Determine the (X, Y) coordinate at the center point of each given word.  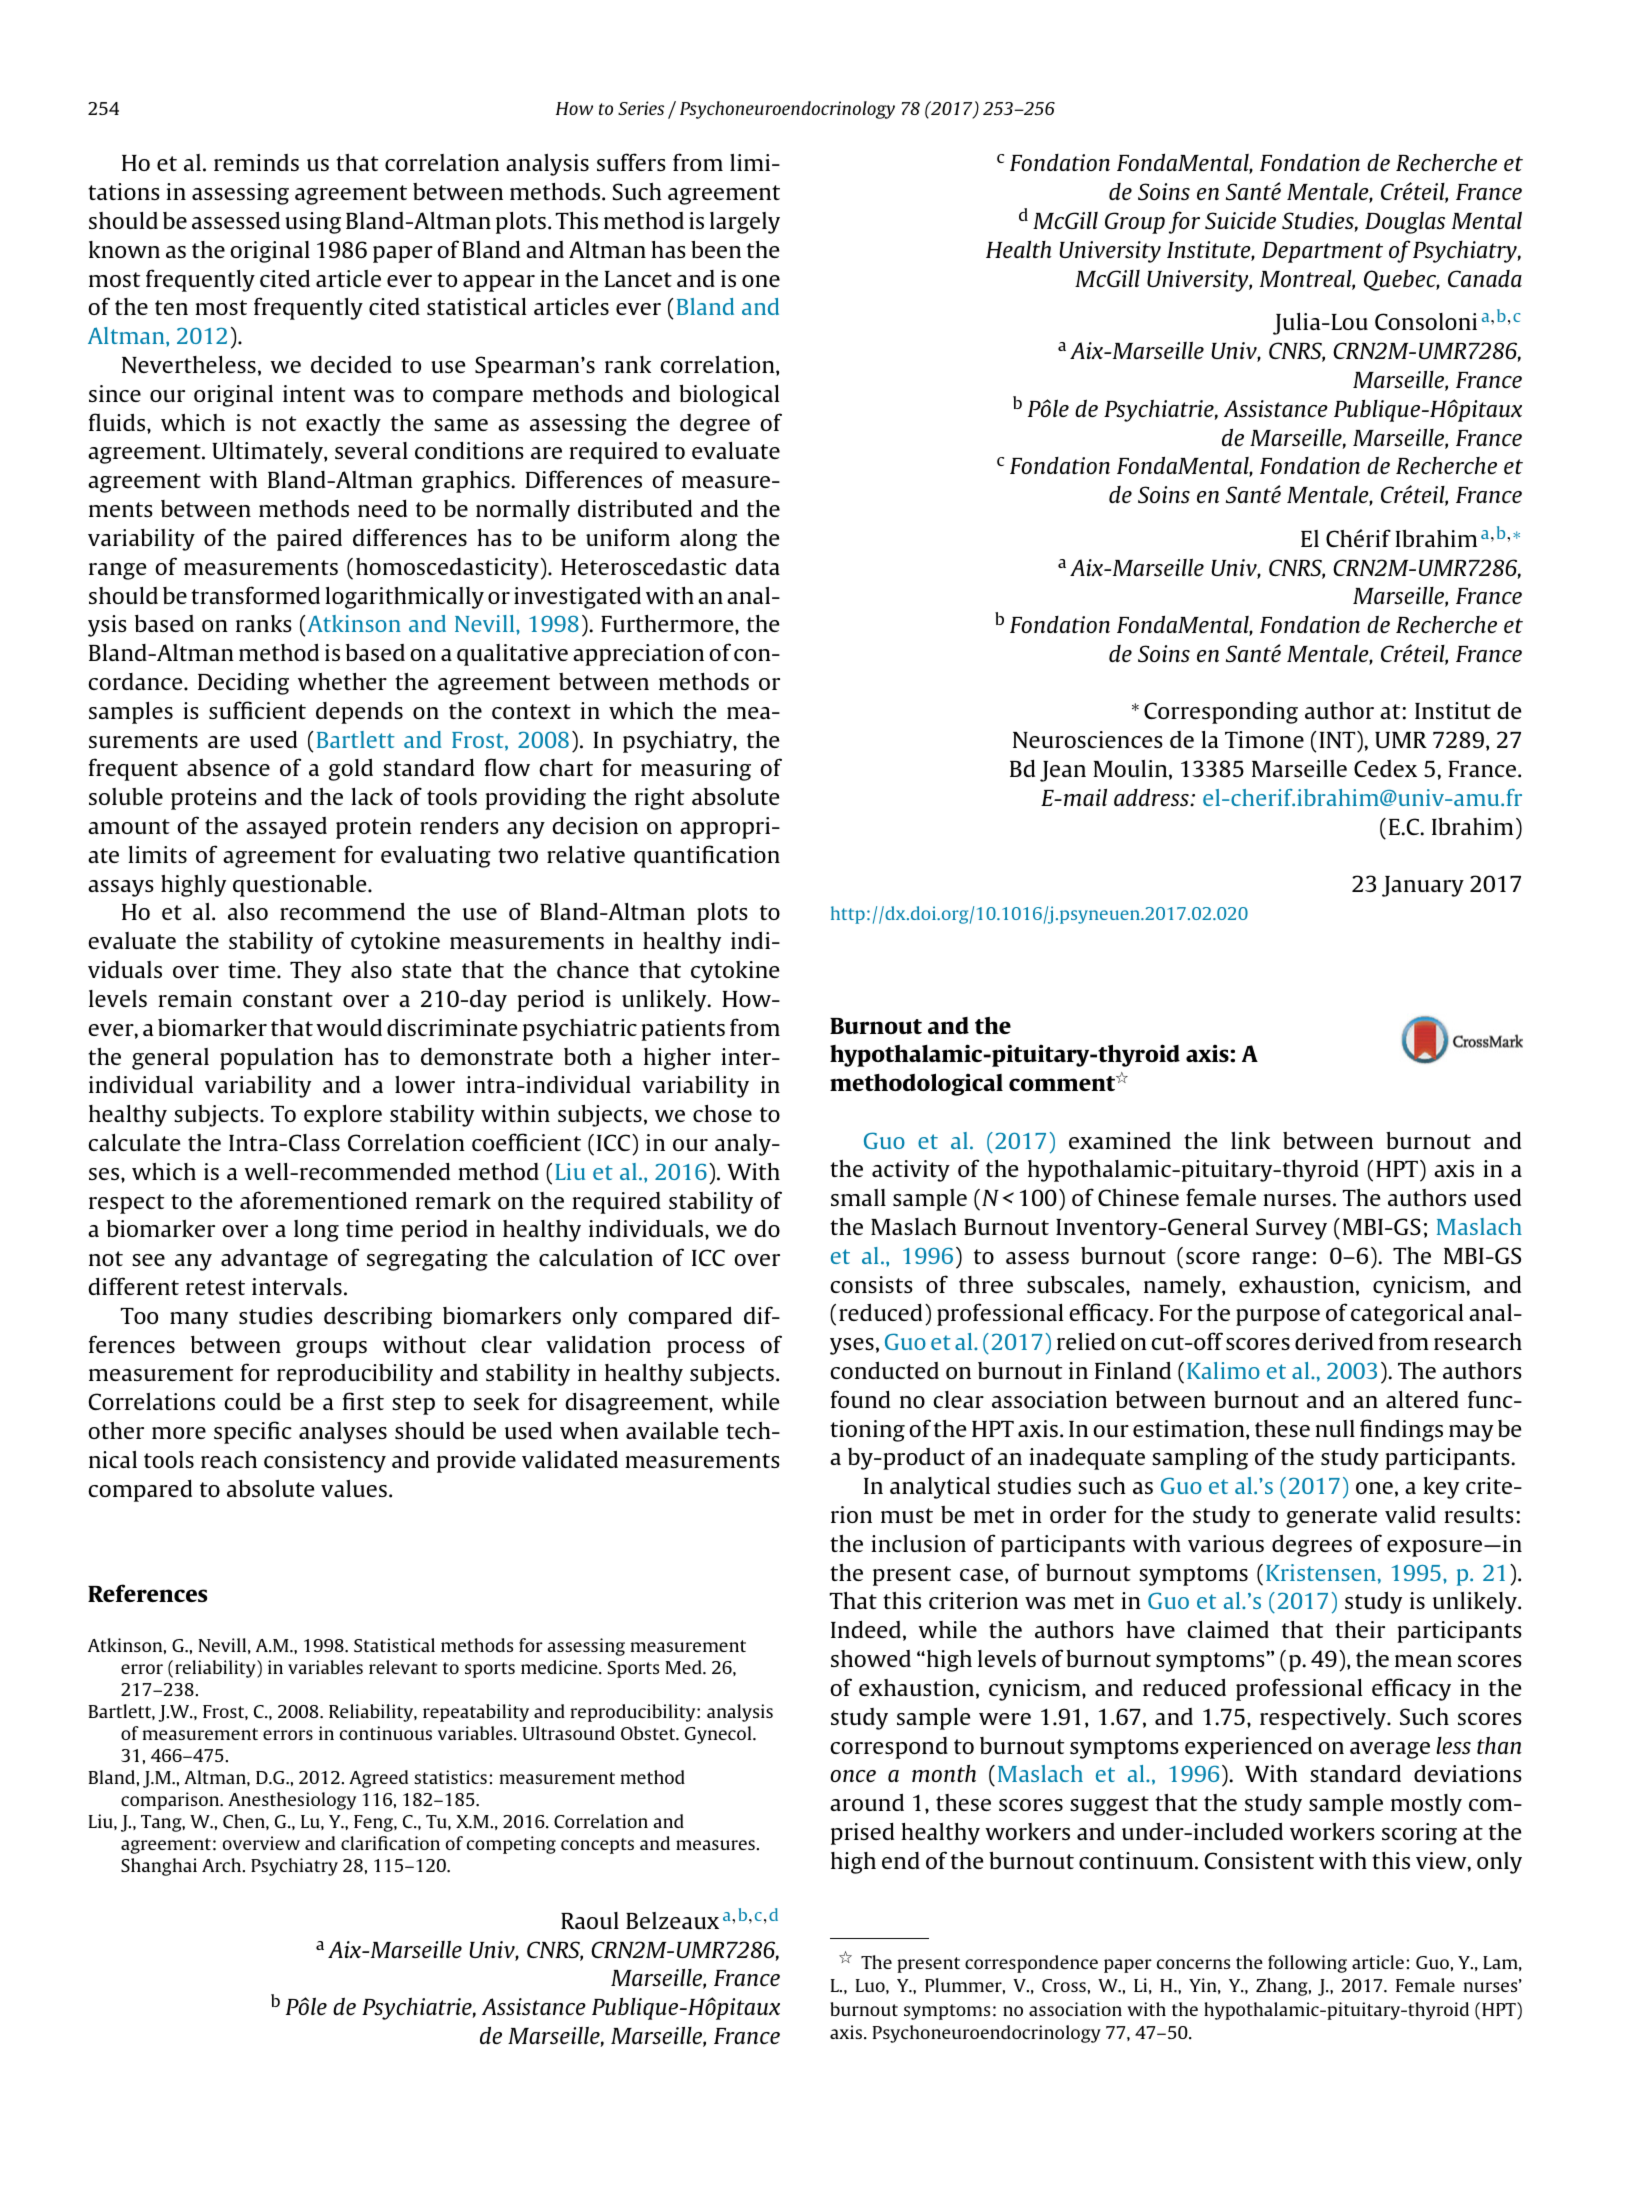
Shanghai (159, 1867)
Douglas (1405, 222)
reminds (256, 162)
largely (745, 223)
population (277, 1059)
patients (683, 1030)
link (1250, 1140)
